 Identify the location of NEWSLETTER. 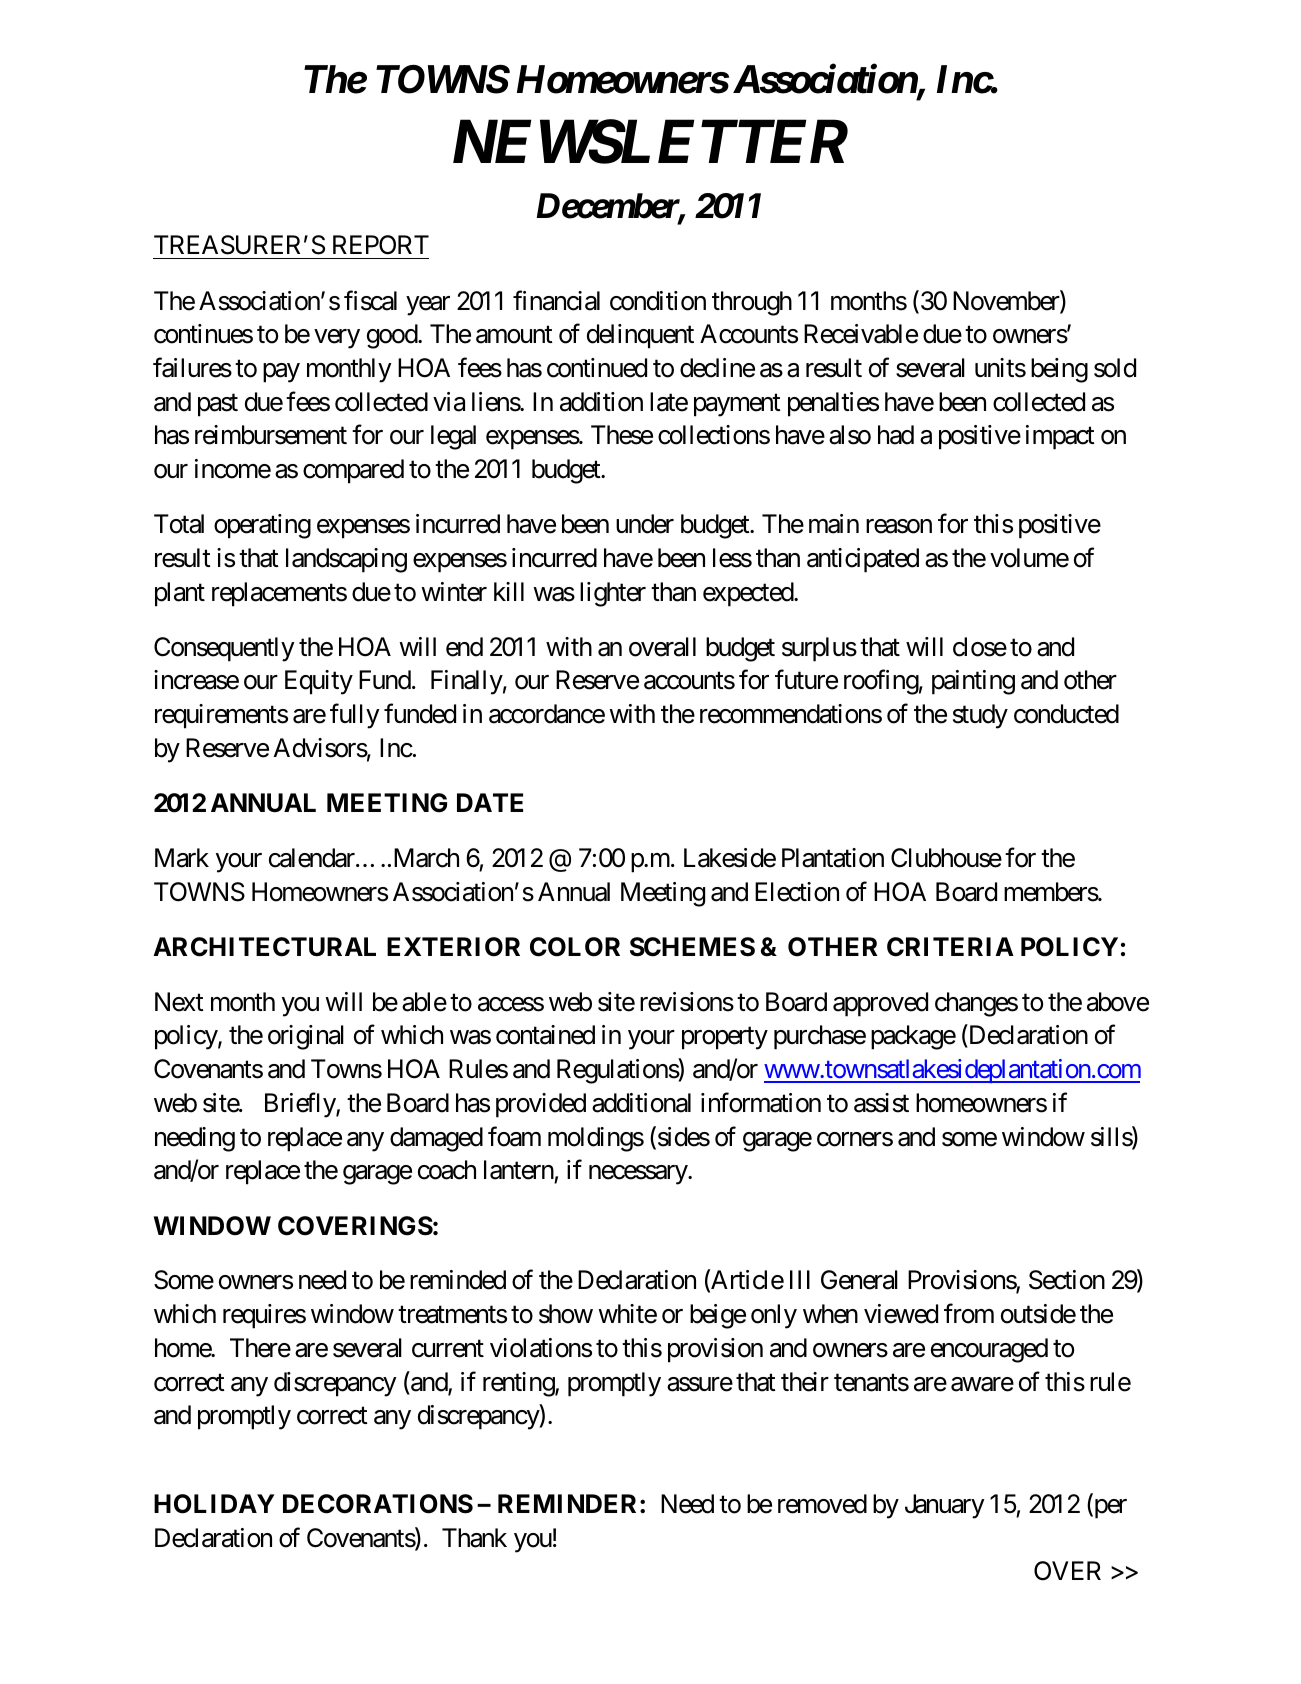
(650, 142).
